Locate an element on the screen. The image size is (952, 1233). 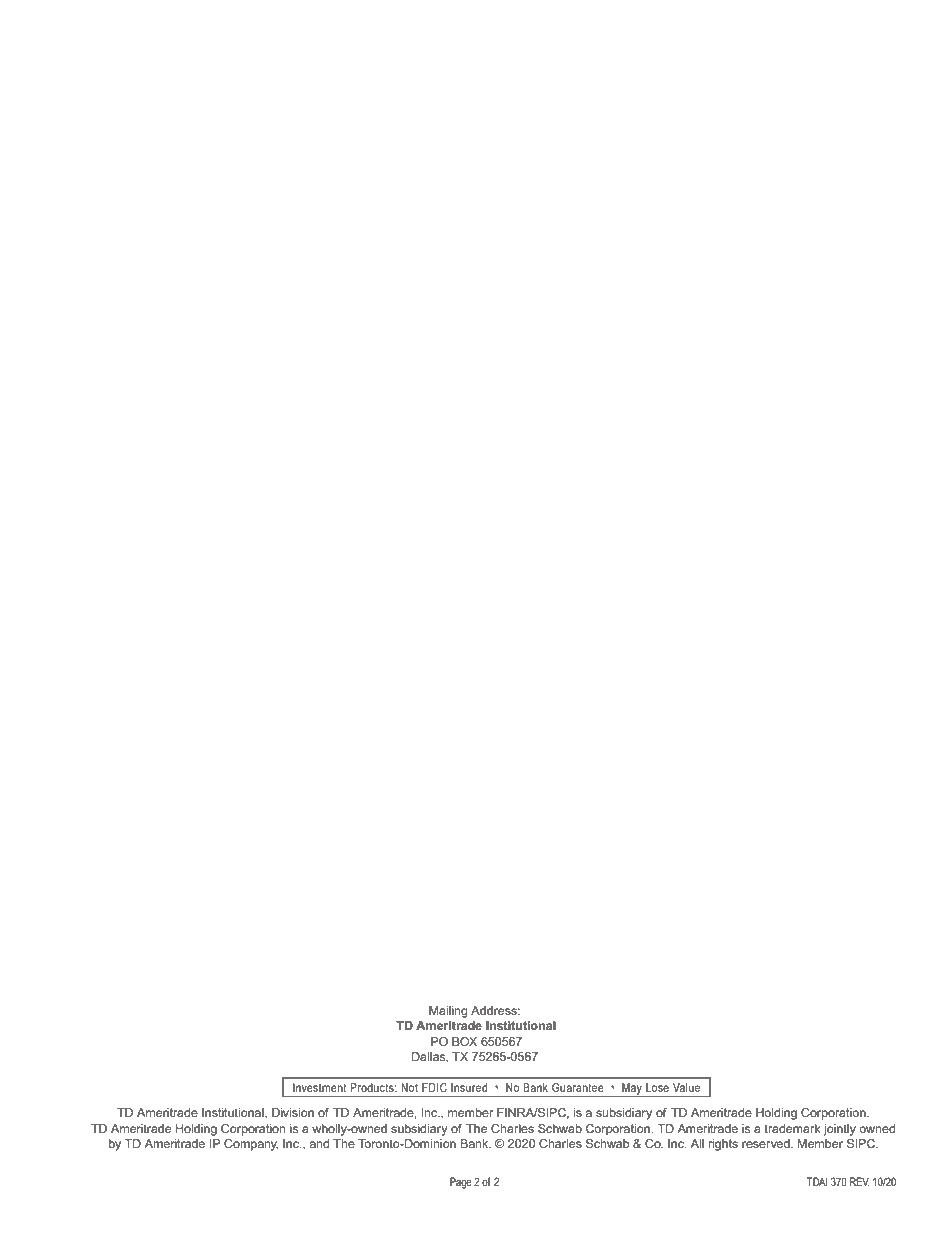
May is located at coordinates (632, 1090).
